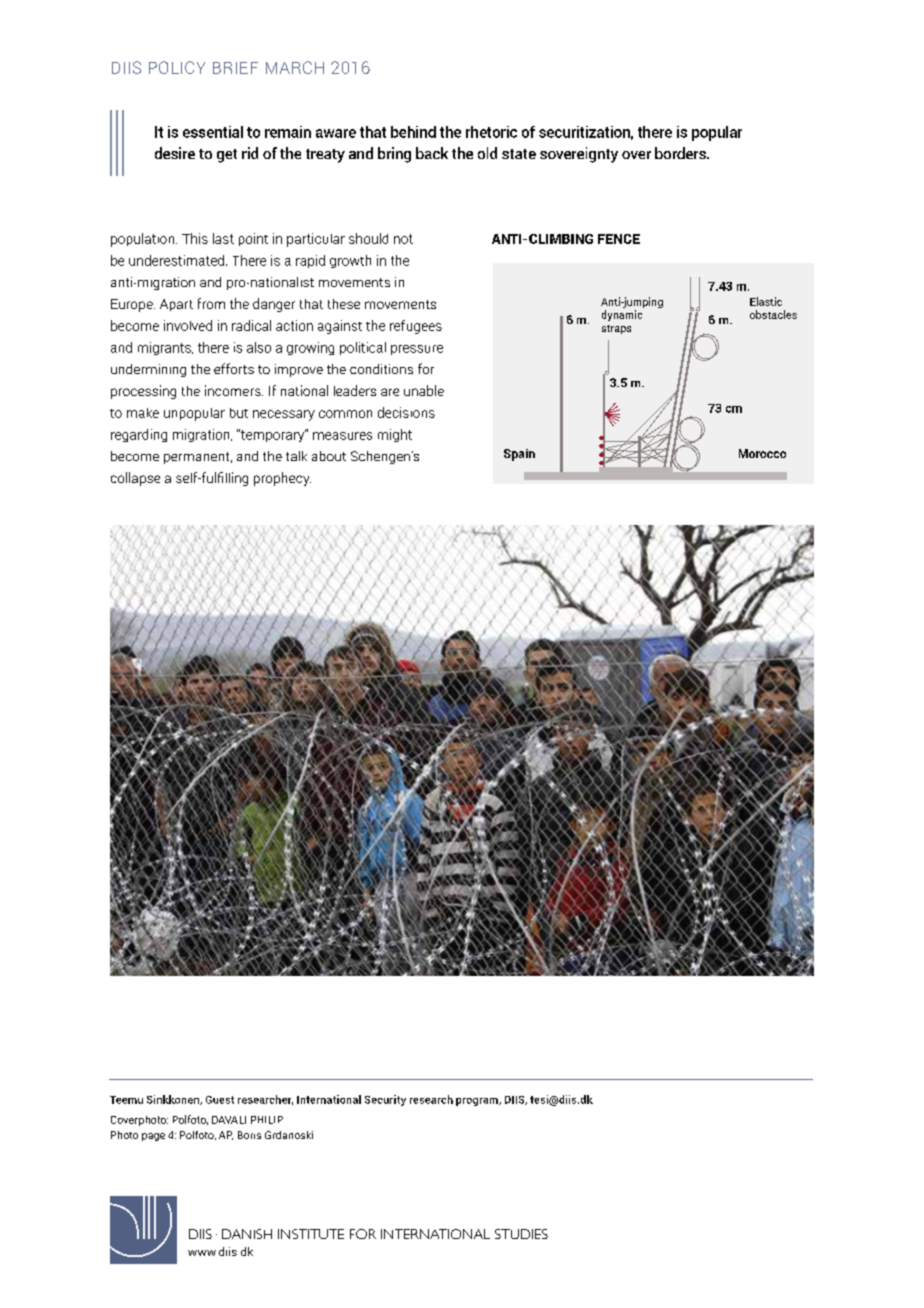  What do you see at coordinates (247, 1234) in the screenshot?
I see `DANISH` at bounding box center [247, 1234].
